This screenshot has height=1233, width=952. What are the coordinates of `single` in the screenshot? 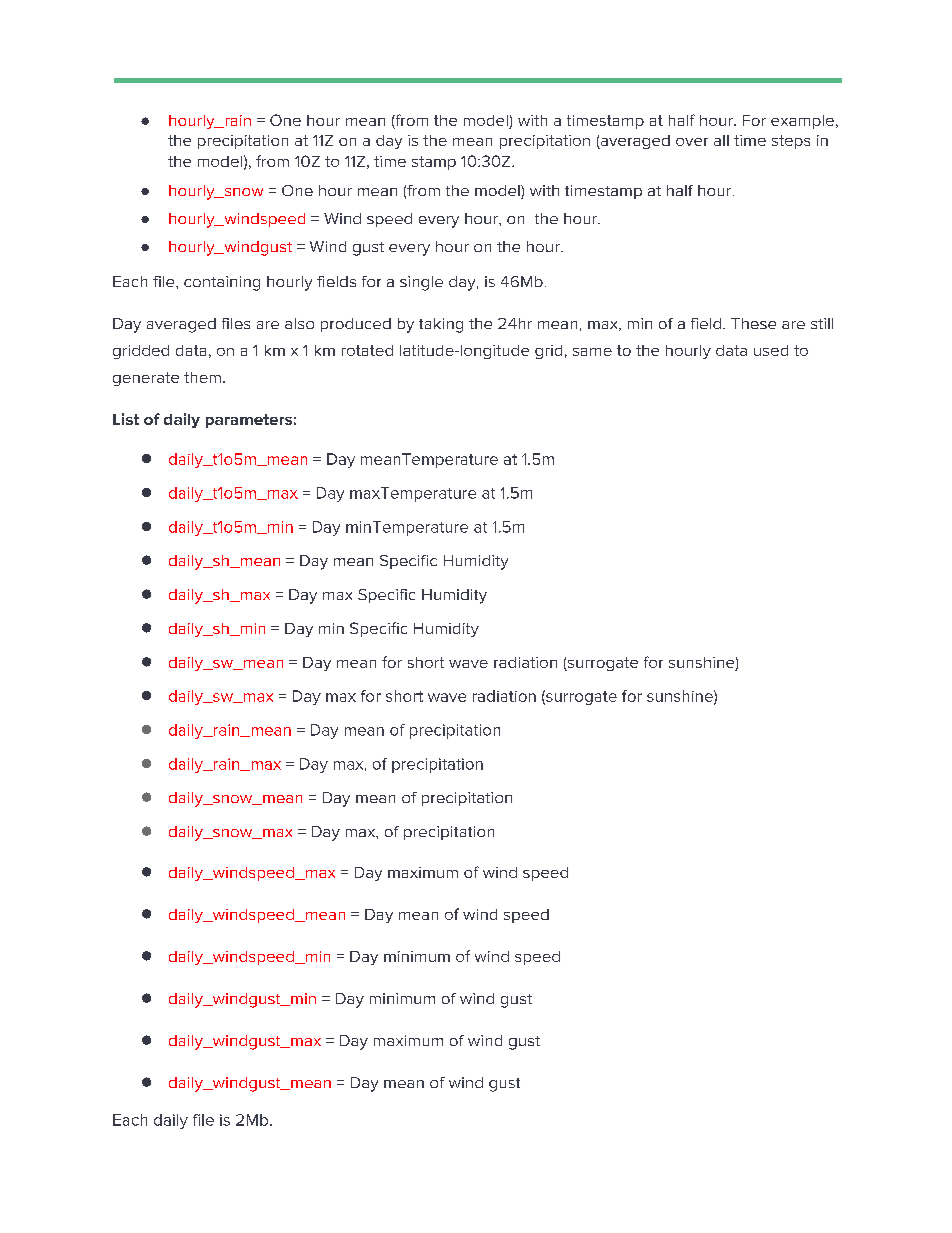 It's located at (421, 283).
